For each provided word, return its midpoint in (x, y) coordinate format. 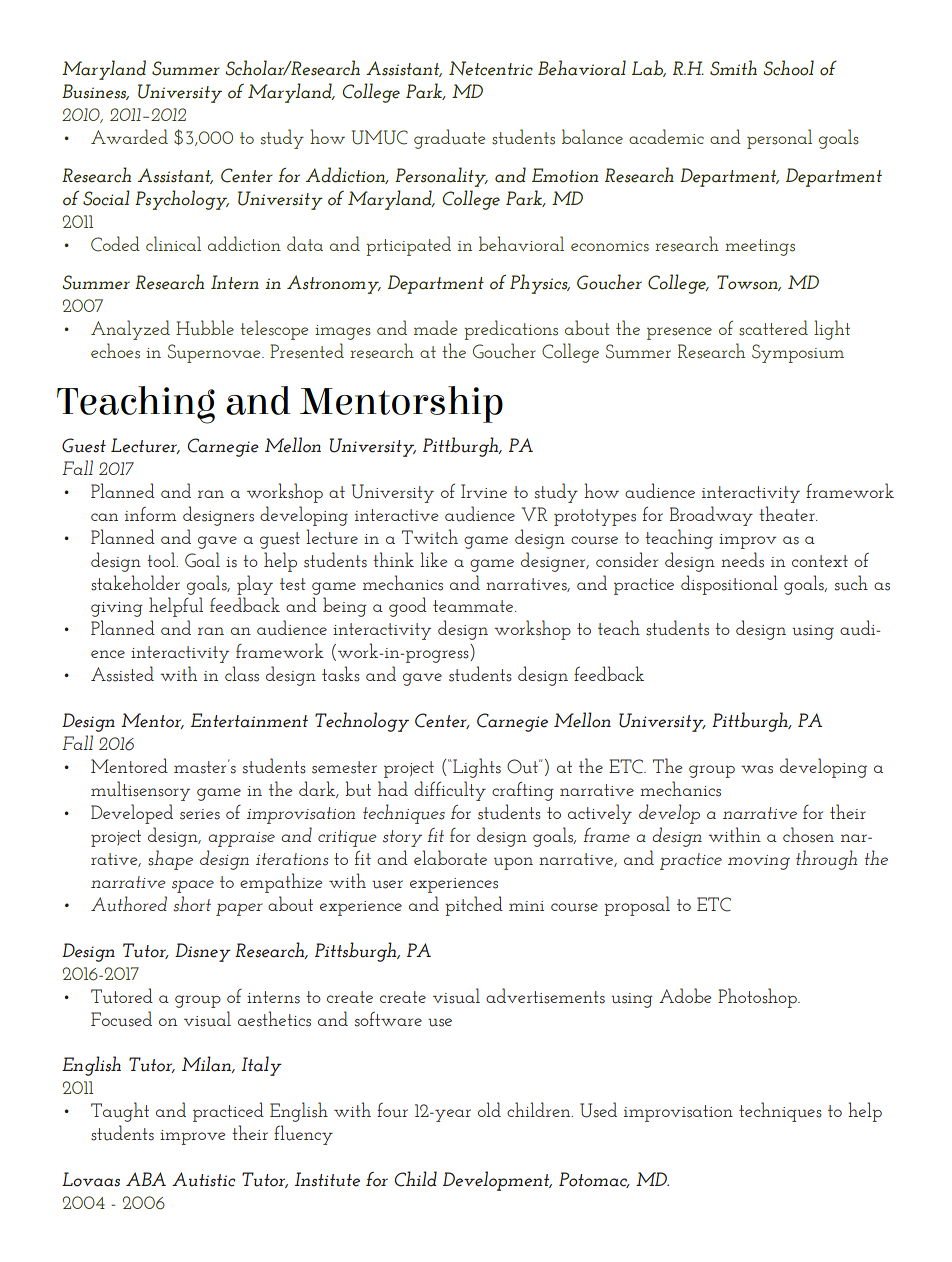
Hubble (205, 328)
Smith (733, 68)
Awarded (129, 136)
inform (151, 514)
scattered (773, 328)
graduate (449, 139)
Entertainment (249, 720)
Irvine (484, 491)
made (435, 327)
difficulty (450, 791)
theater (788, 513)
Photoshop (758, 998)
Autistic (203, 1179)
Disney (203, 952)
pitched (474, 906)
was (757, 769)
